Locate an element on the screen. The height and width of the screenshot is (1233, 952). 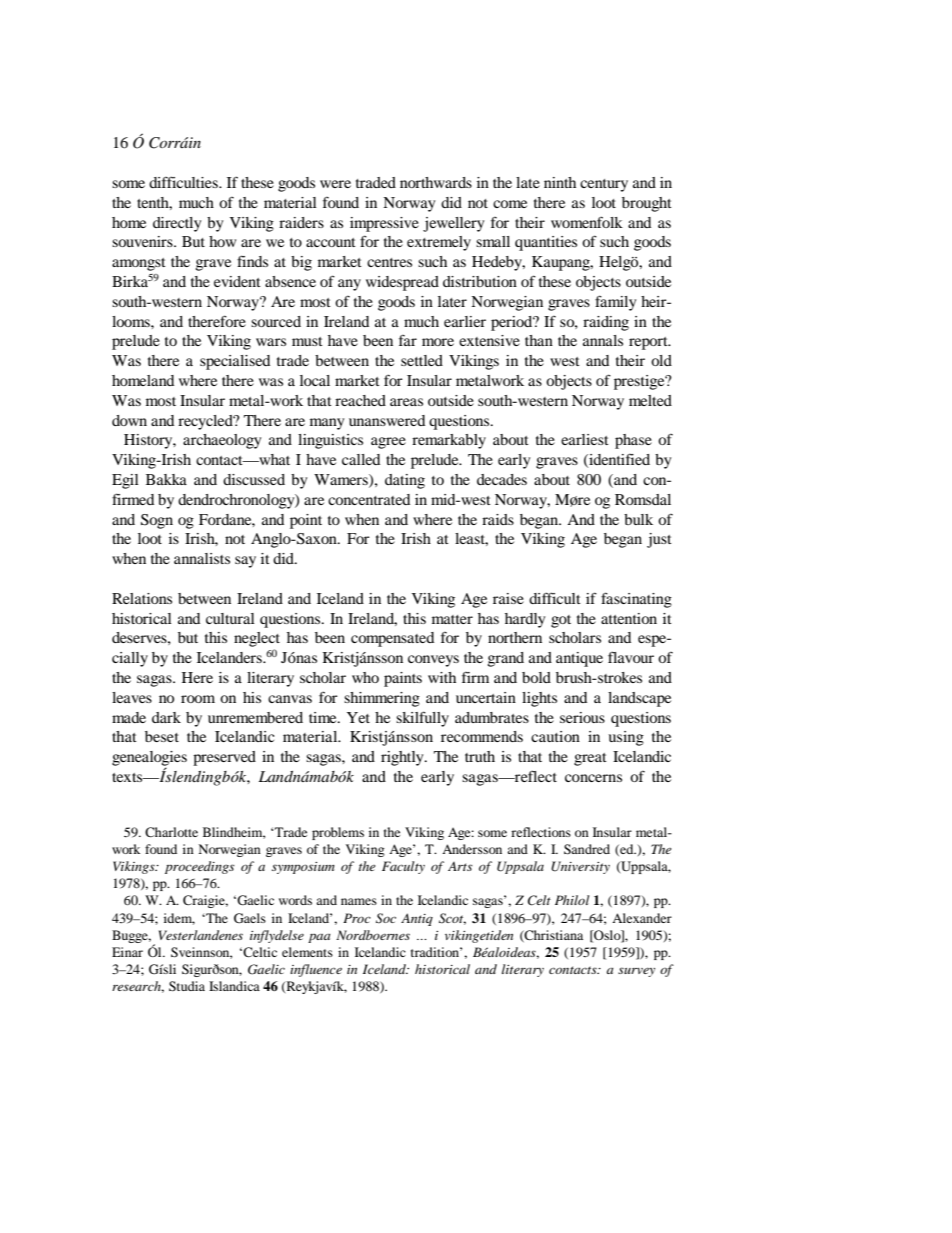
fascinating is located at coordinates (636, 600).
